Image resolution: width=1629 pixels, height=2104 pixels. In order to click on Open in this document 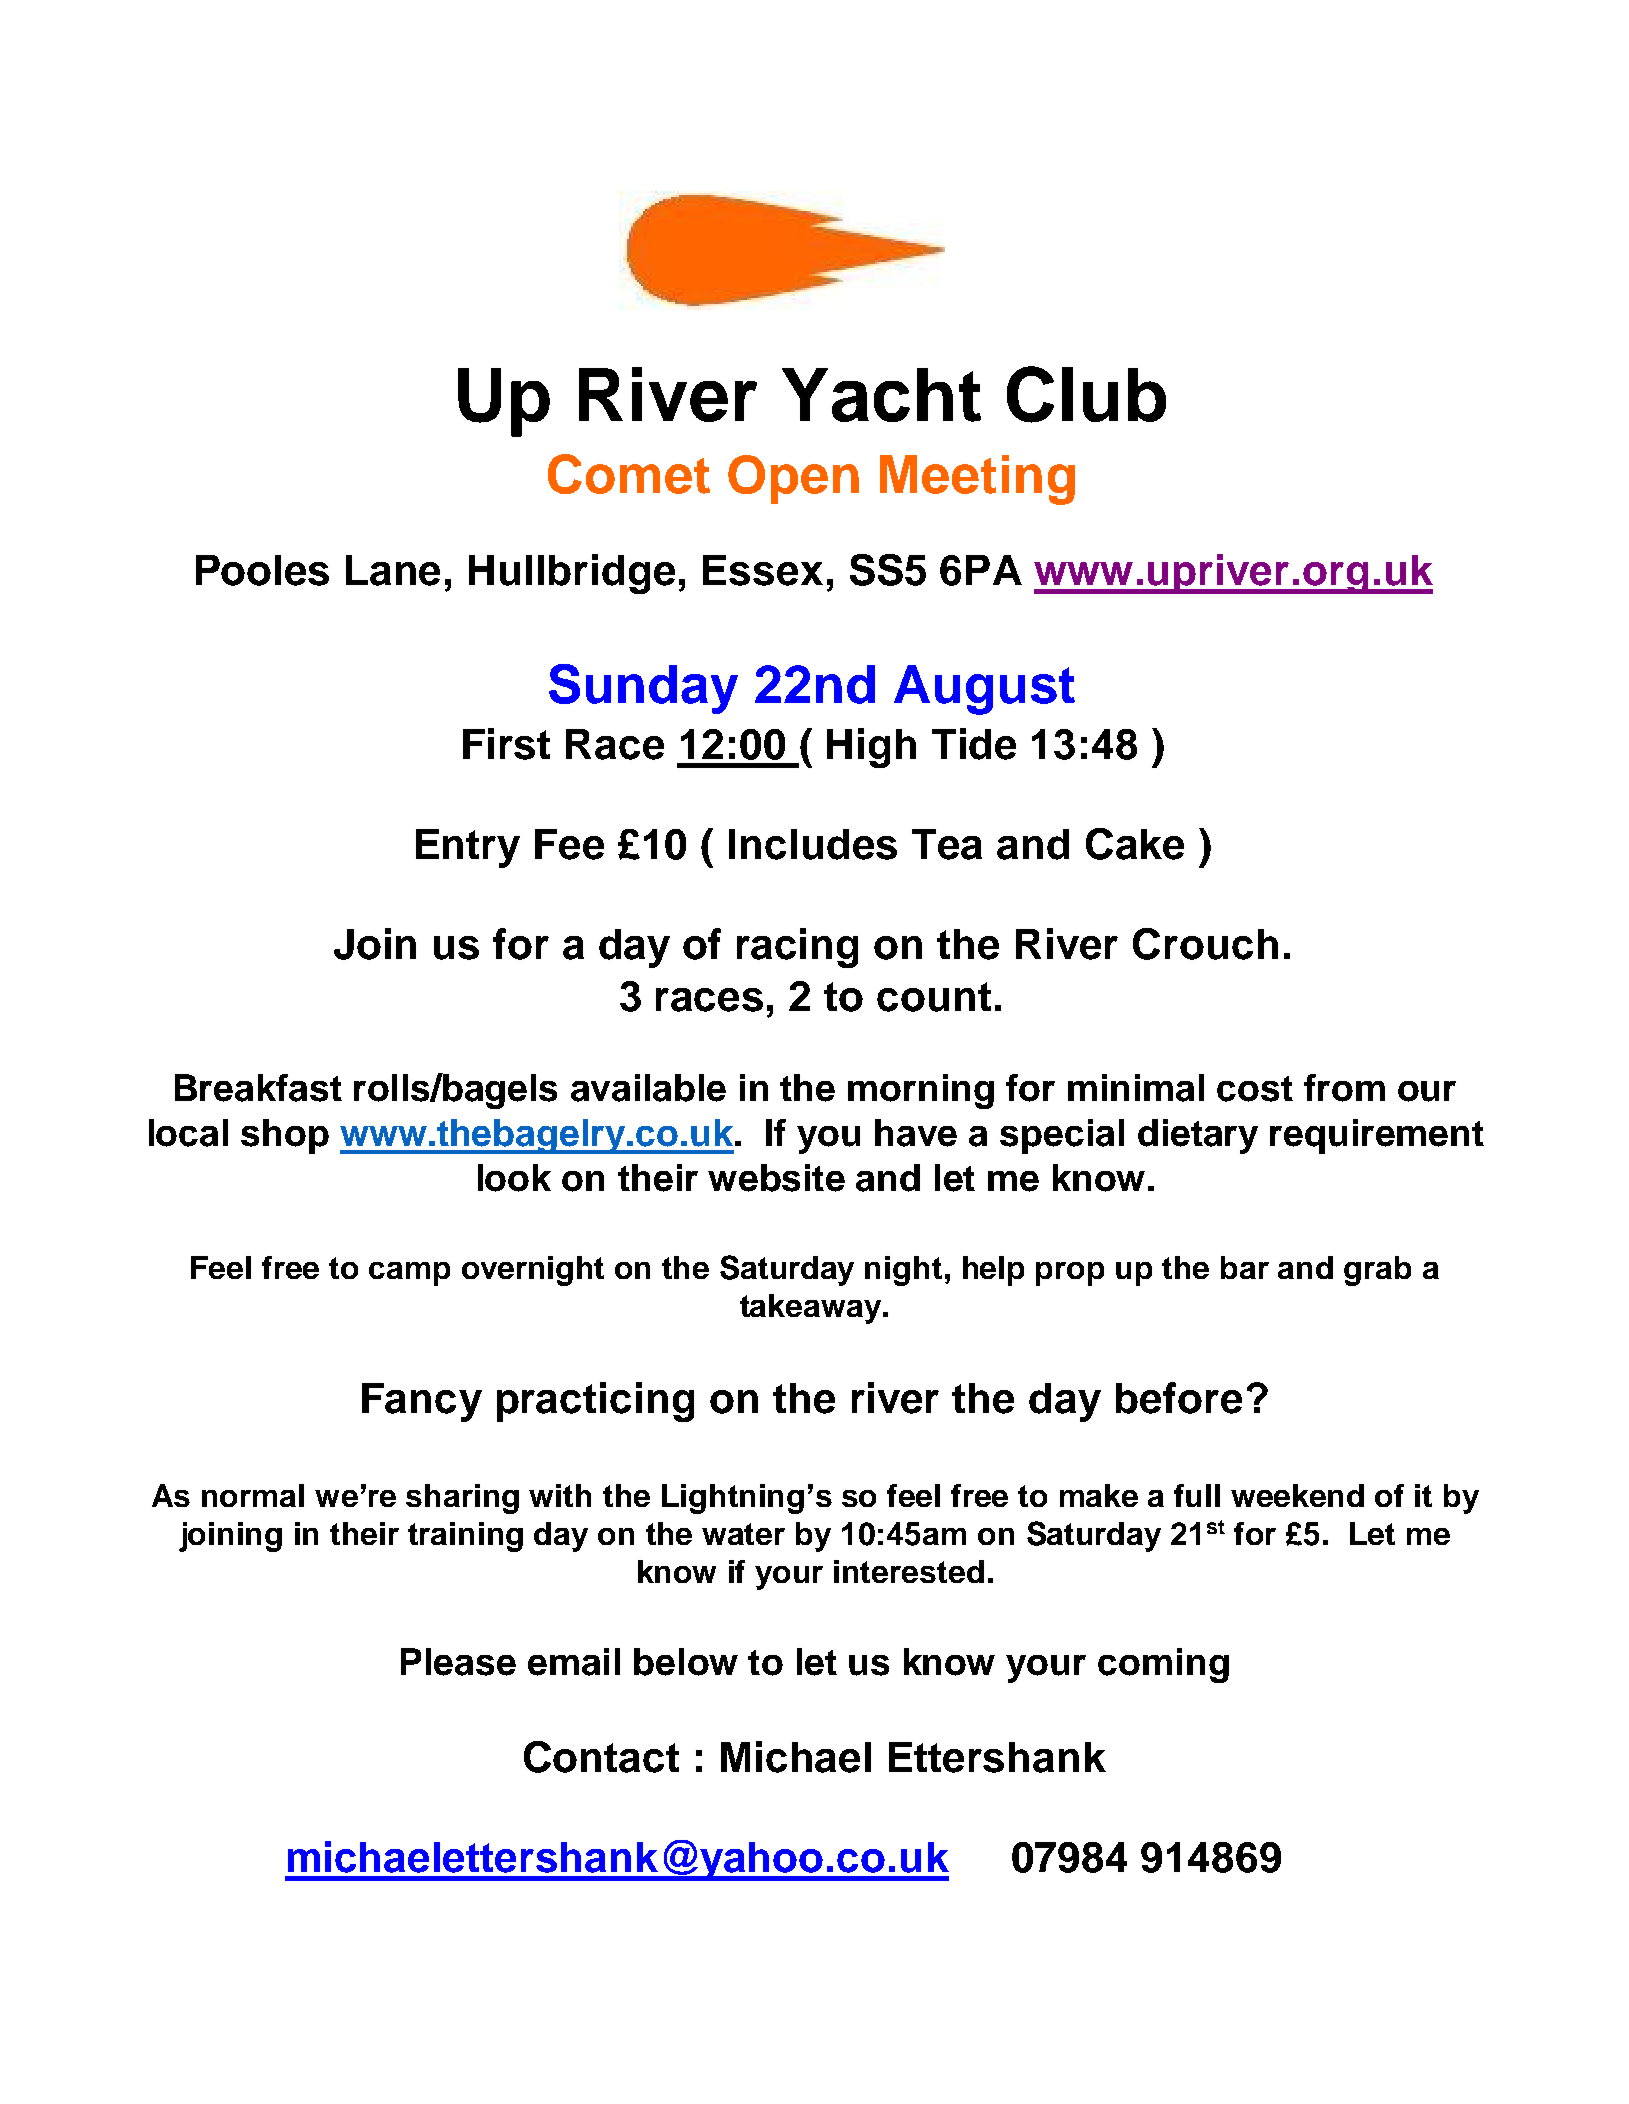, I will do `click(793, 479)`.
